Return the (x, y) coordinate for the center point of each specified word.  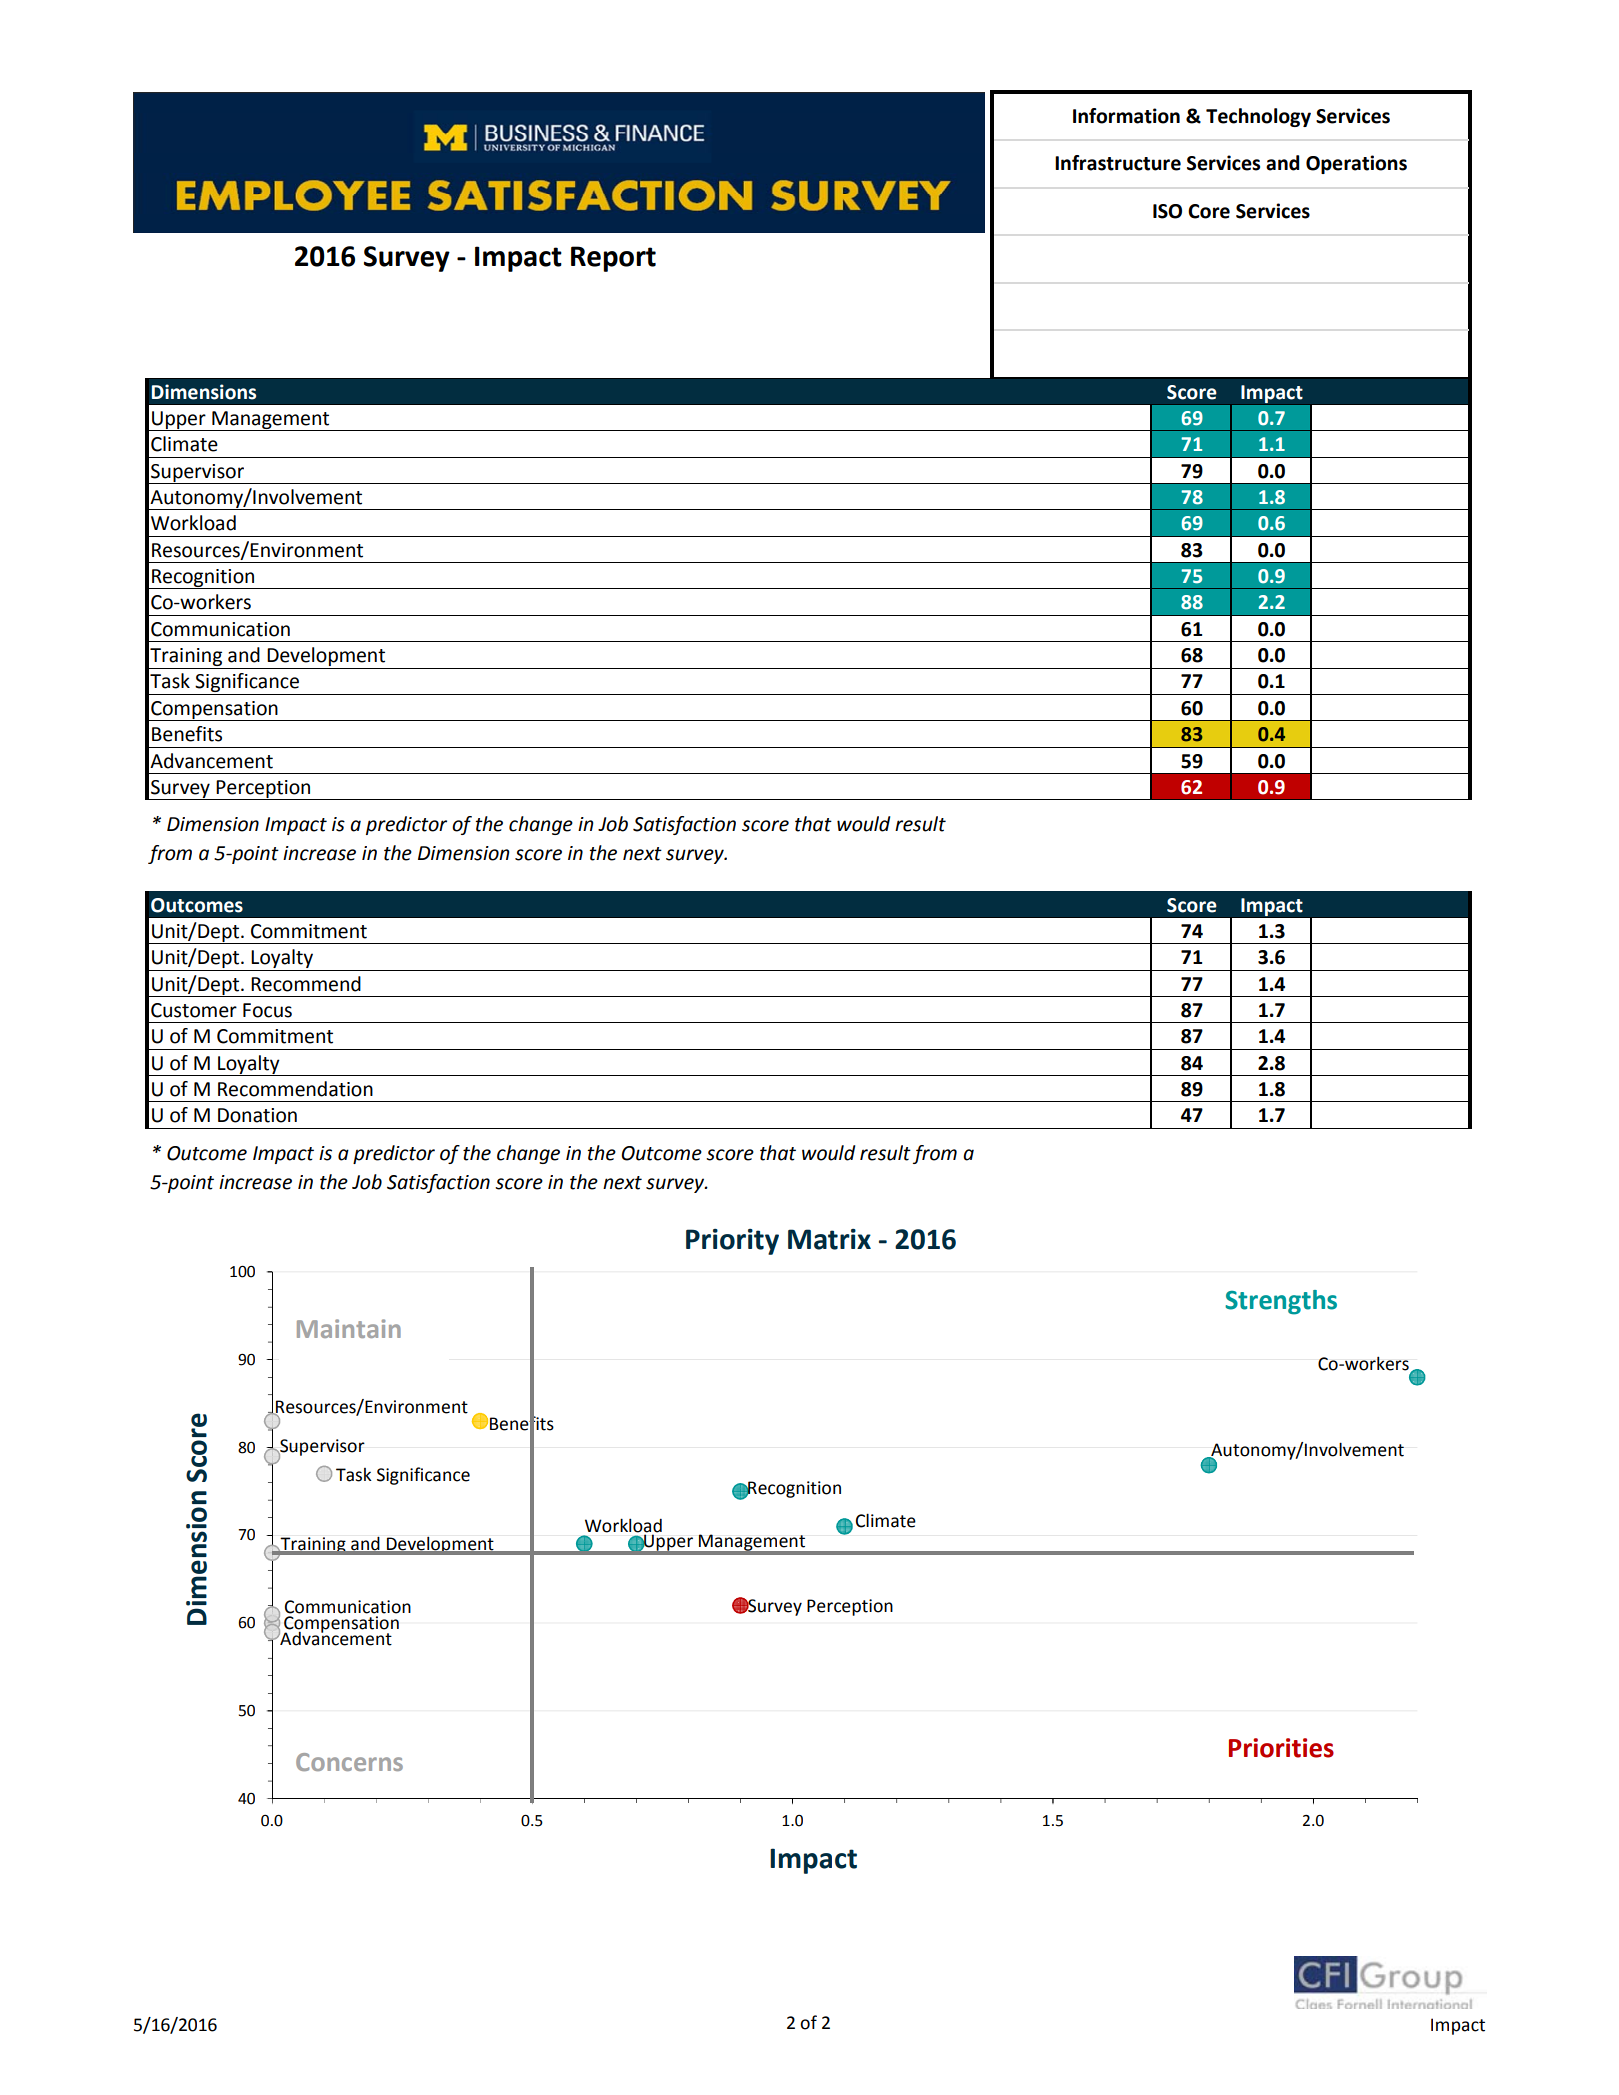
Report (613, 259)
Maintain (349, 1328)
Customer (194, 1010)
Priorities (1281, 1748)
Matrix (829, 1239)
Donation (257, 1115)
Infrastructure (1118, 163)
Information (1126, 116)
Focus (267, 1010)
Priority (732, 1242)
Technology (1258, 117)
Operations (1356, 164)
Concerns (349, 1762)
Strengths (1281, 1302)
